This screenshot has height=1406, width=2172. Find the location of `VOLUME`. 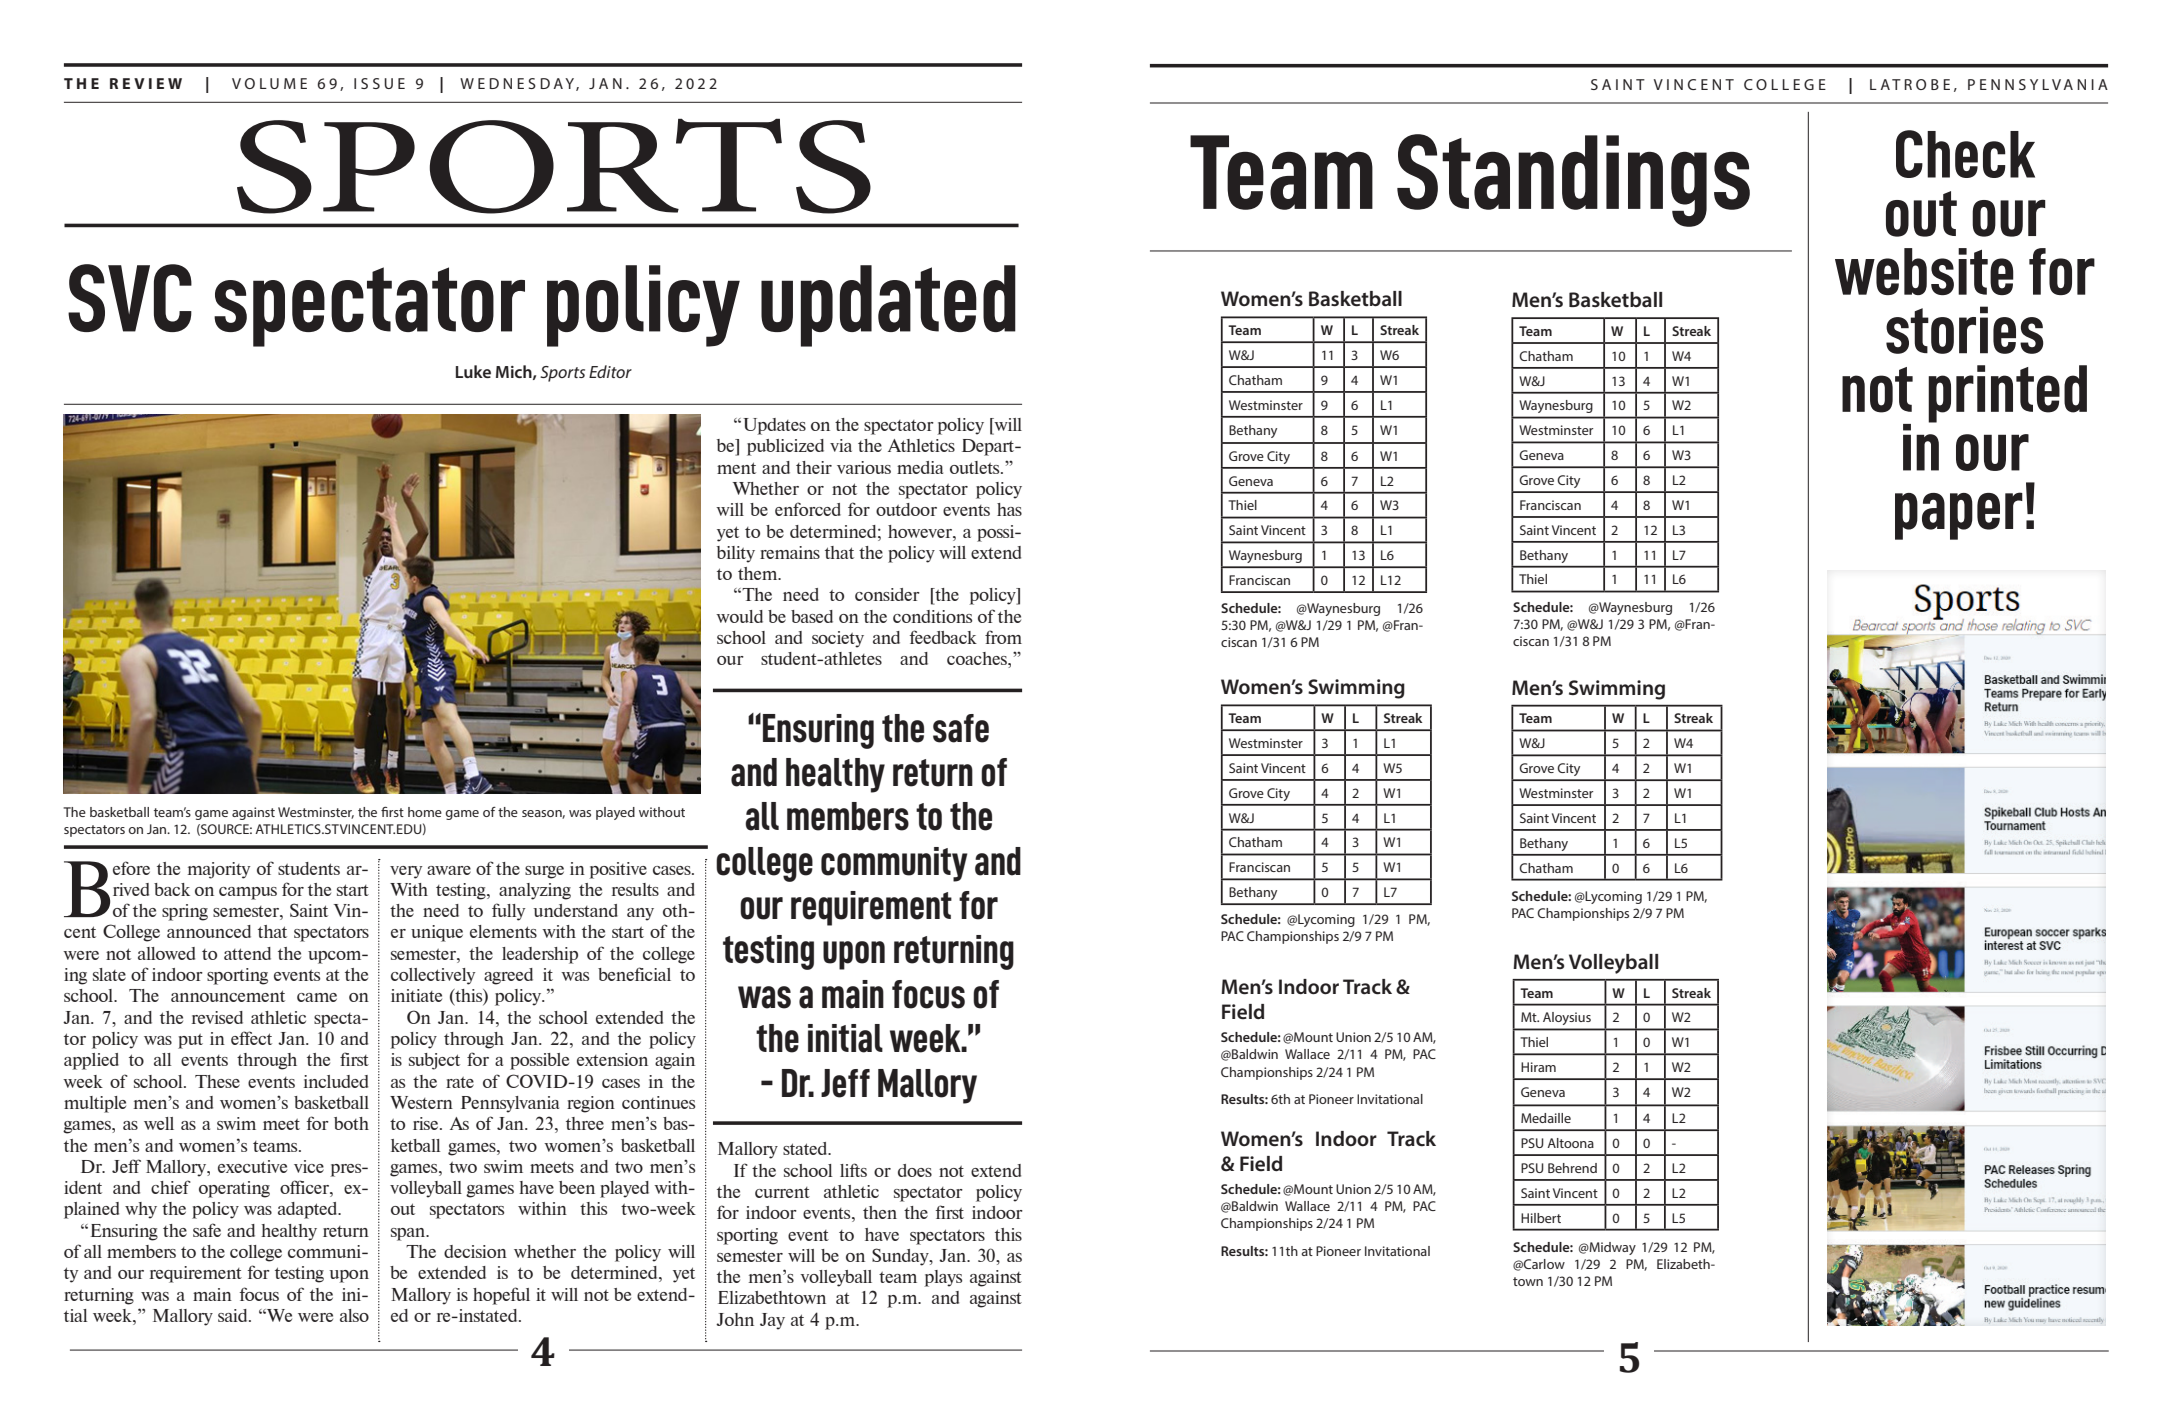

VOLUME is located at coordinates (269, 83).
